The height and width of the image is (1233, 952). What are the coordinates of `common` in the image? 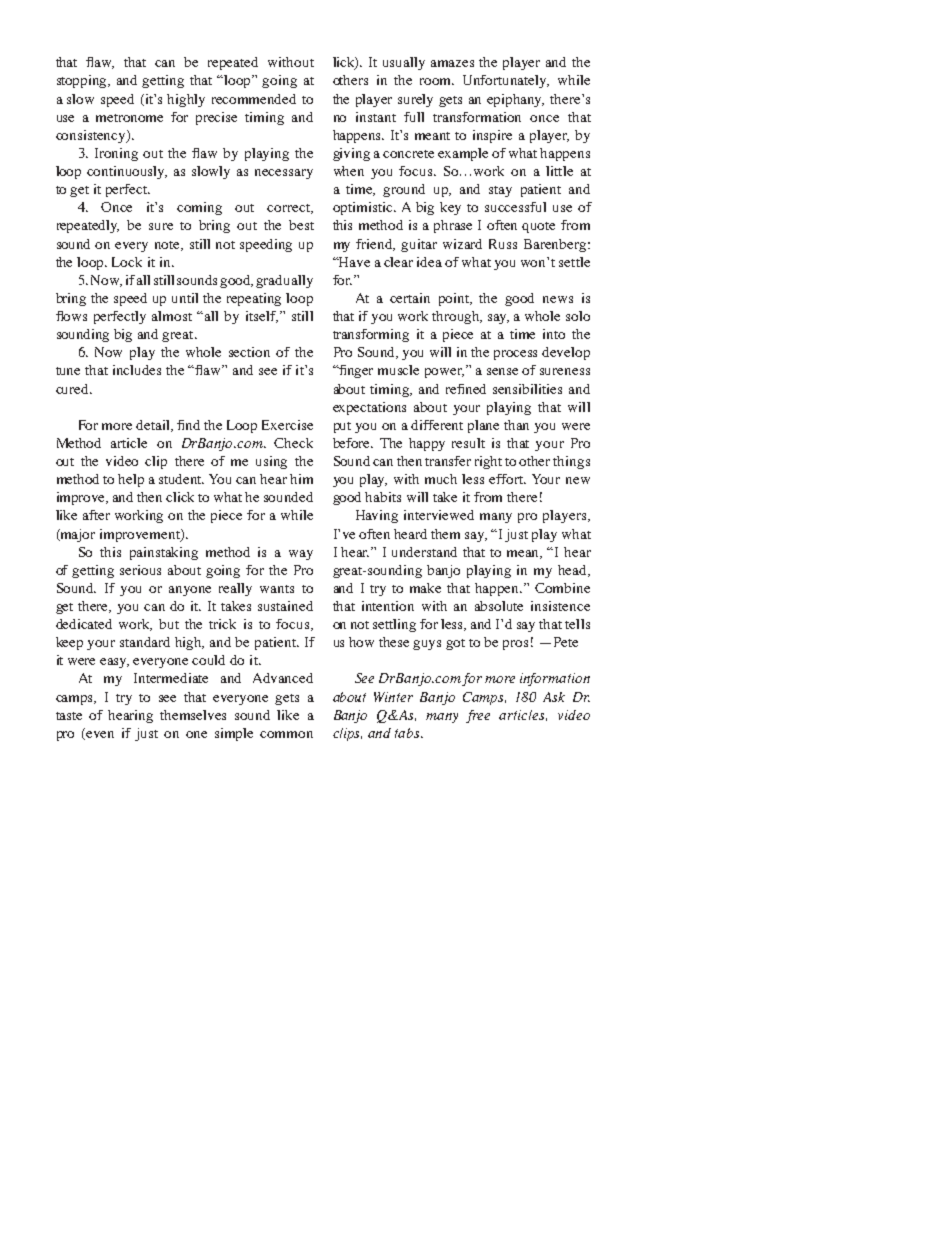 It's located at (286, 734).
